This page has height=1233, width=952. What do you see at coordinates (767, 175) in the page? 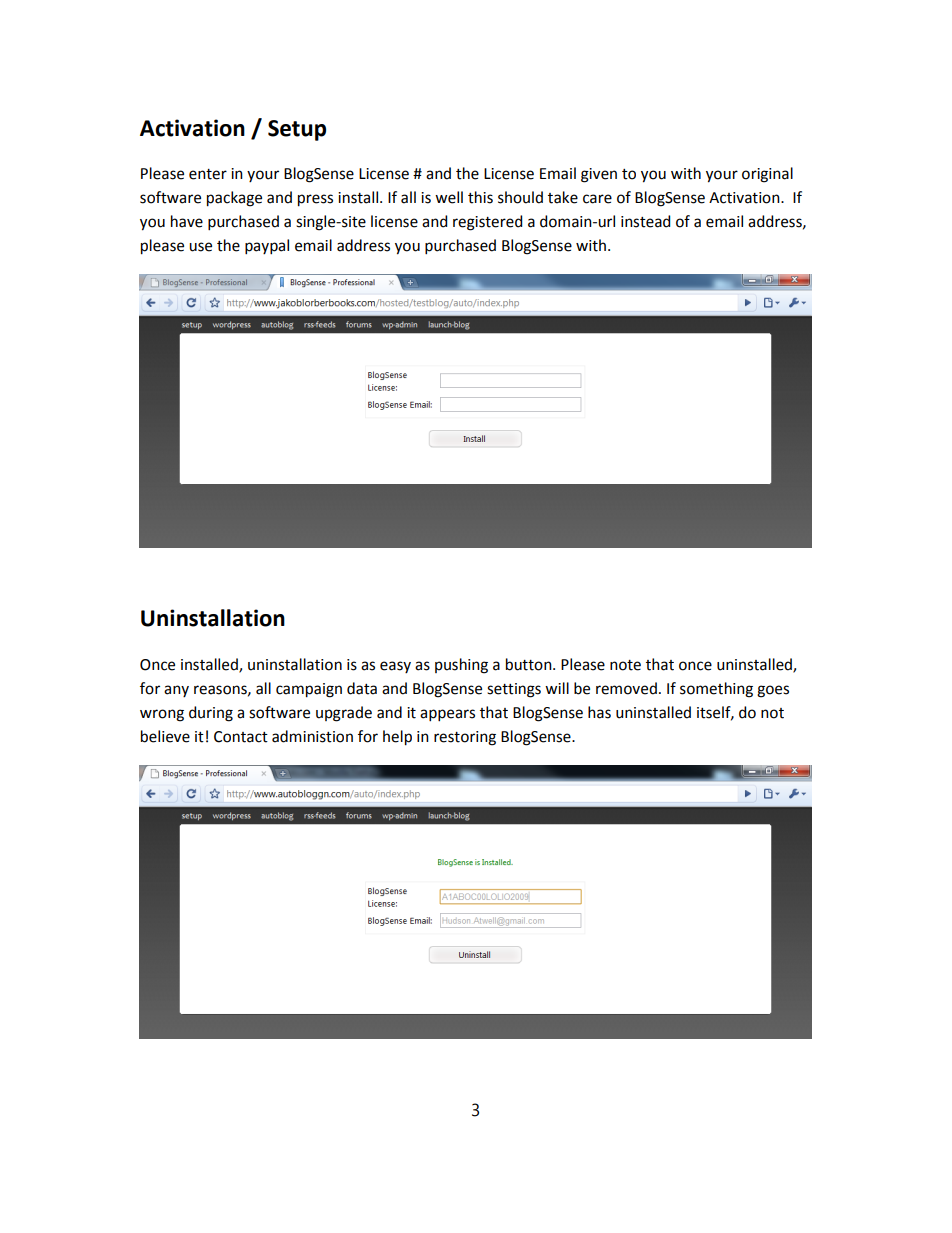
I see `original` at bounding box center [767, 175].
